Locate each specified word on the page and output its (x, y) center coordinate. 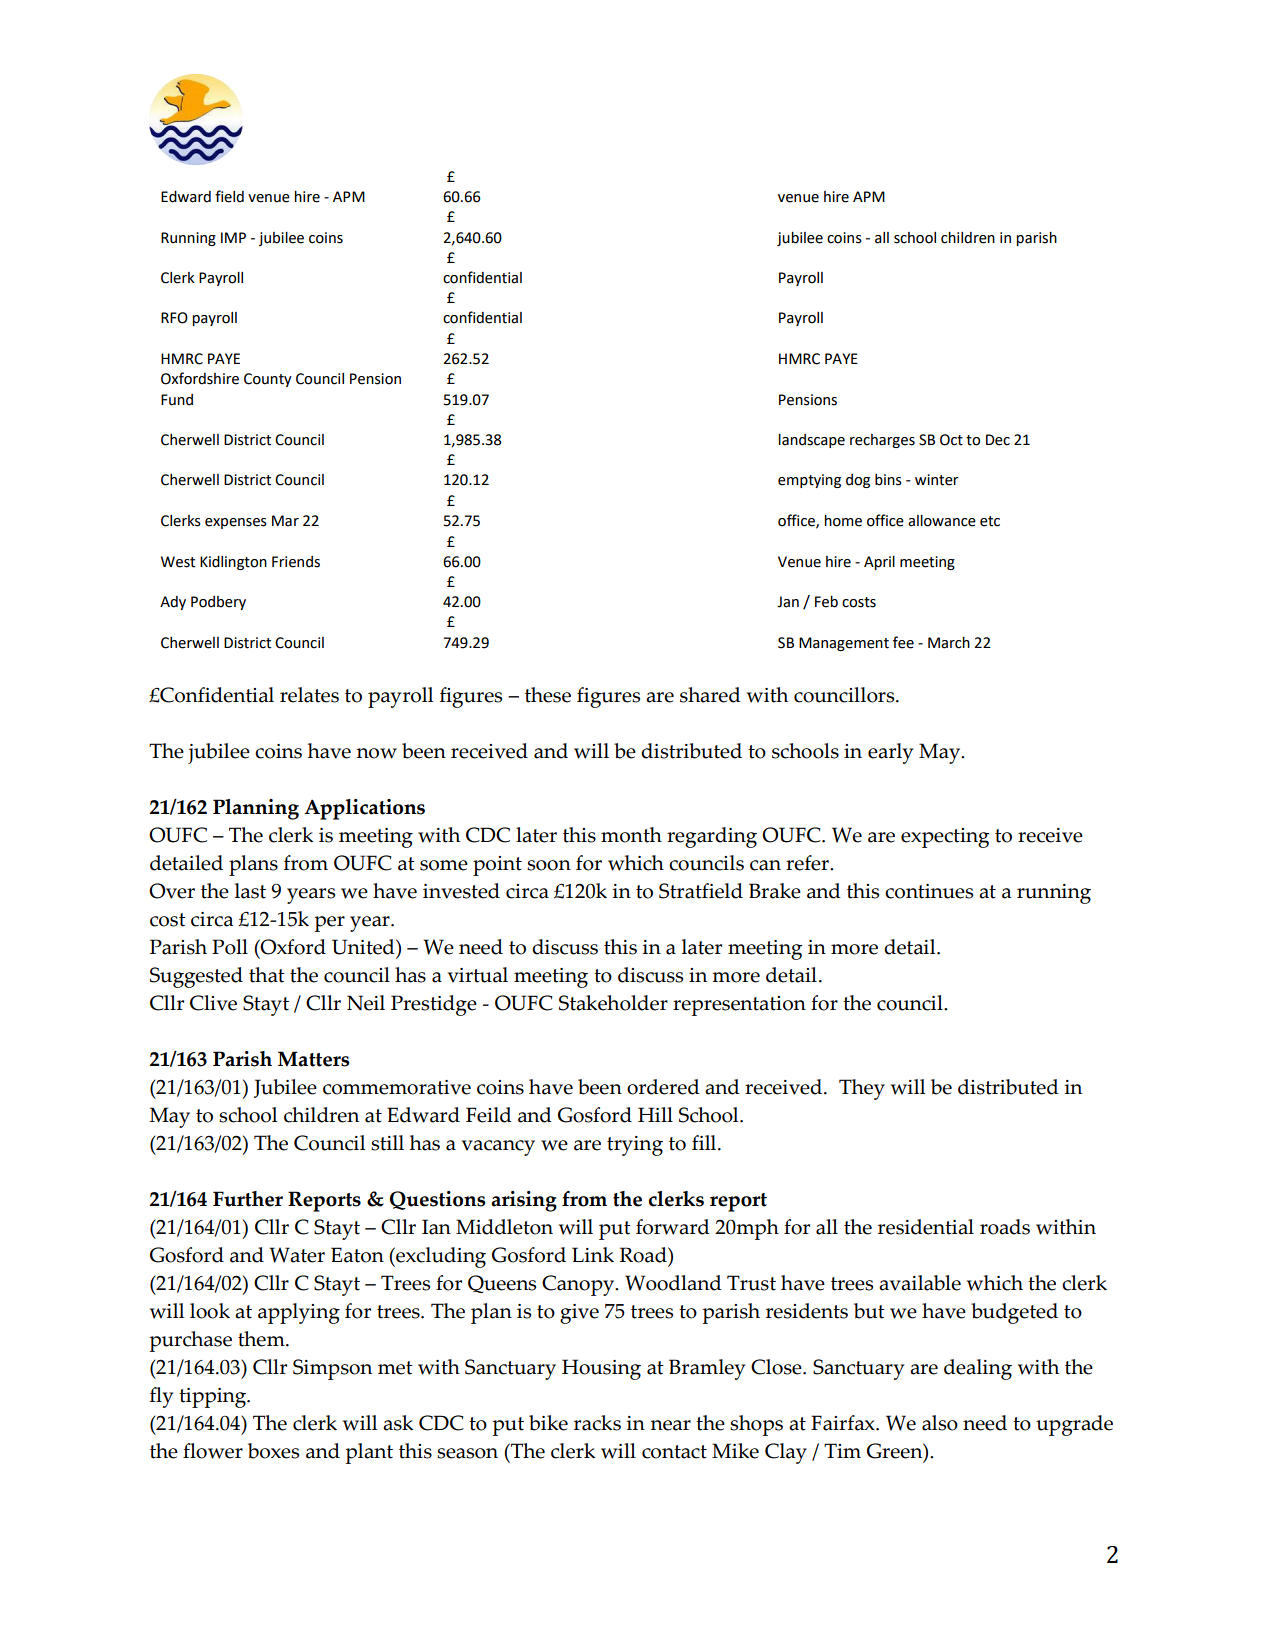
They (862, 1089)
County (268, 380)
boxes (273, 1451)
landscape (811, 441)
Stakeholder (613, 1003)
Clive (213, 1003)
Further (248, 1199)
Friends (296, 562)
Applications (364, 809)
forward (673, 1227)
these (548, 695)
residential (926, 1227)
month (631, 835)
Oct (951, 440)
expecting (945, 838)
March (949, 643)
